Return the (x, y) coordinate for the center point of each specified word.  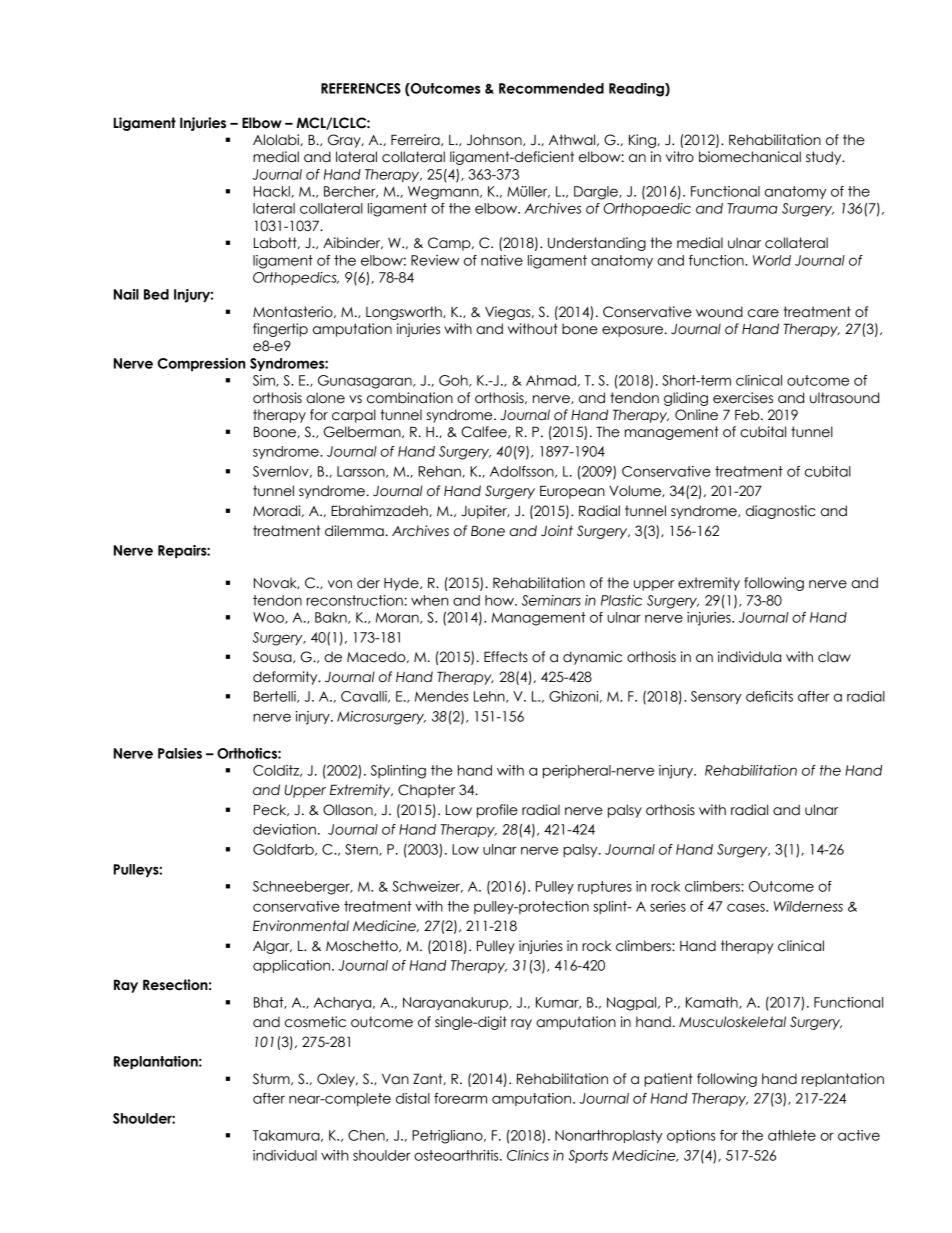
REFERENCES (361, 88)
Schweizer (427, 887)
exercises (743, 398)
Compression (201, 364)
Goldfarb (284, 850)
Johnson (495, 140)
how (500, 600)
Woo (269, 618)
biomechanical (750, 157)
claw (834, 657)
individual (285, 1155)
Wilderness (808, 906)
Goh (454, 381)
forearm (460, 1098)
